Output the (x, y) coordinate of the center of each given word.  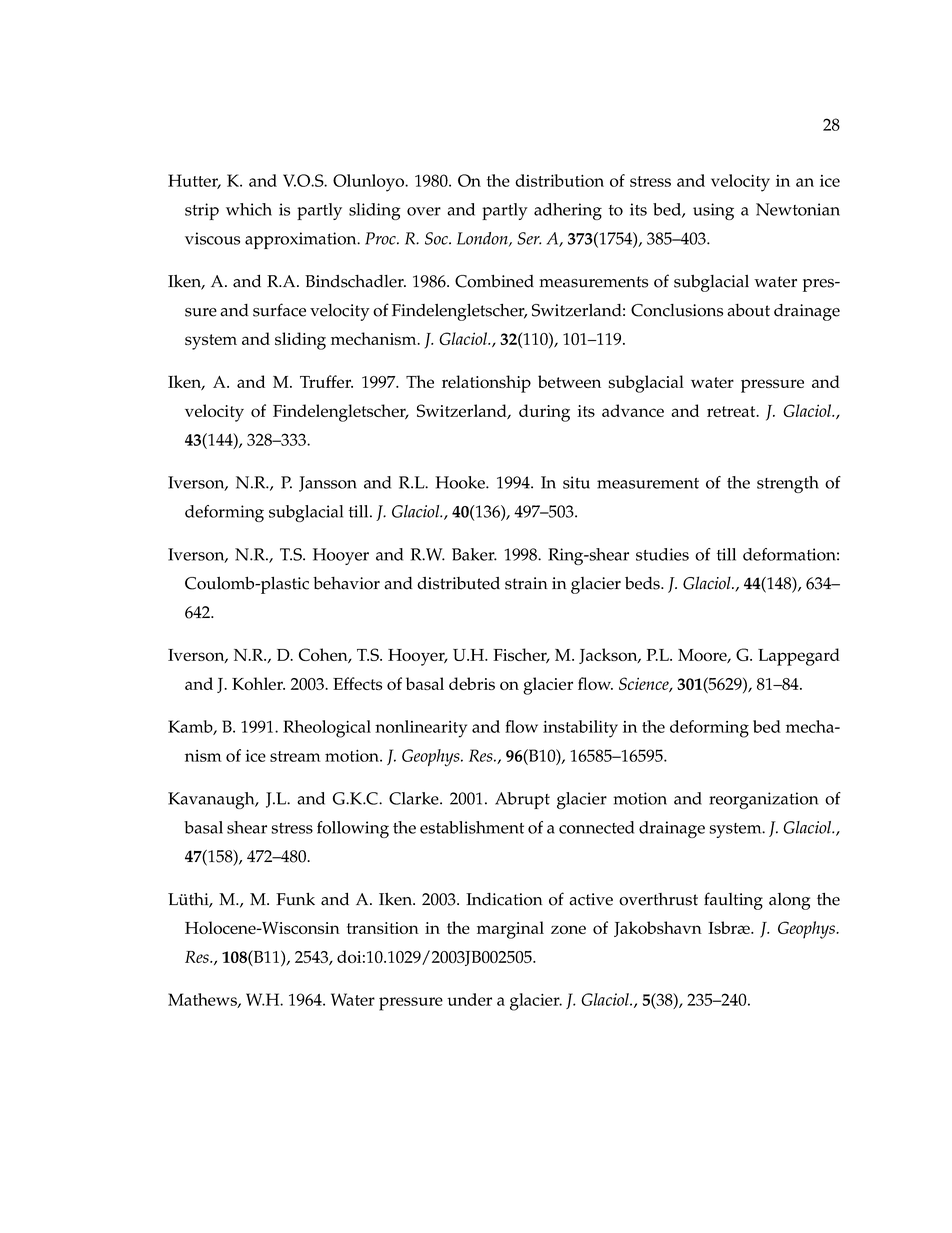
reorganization (763, 800)
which (249, 209)
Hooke (461, 482)
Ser (529, 238)
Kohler (258, 683)
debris (472, 683)
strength (788, 484)
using (713, 211)
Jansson (328, 484)
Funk (295, 899)
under (469, 999)
